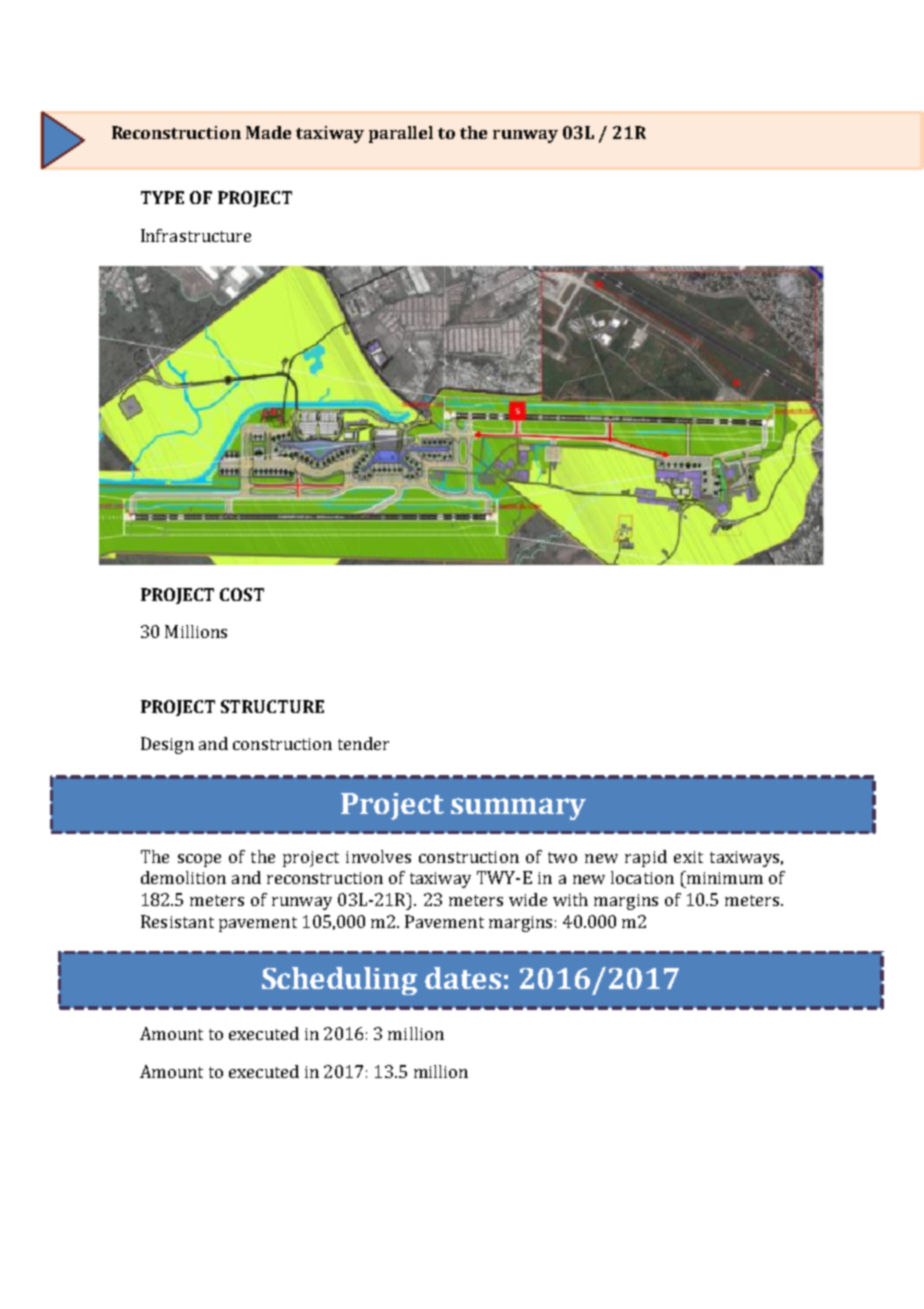  I want to click on TYPE, so click(162, 197).
